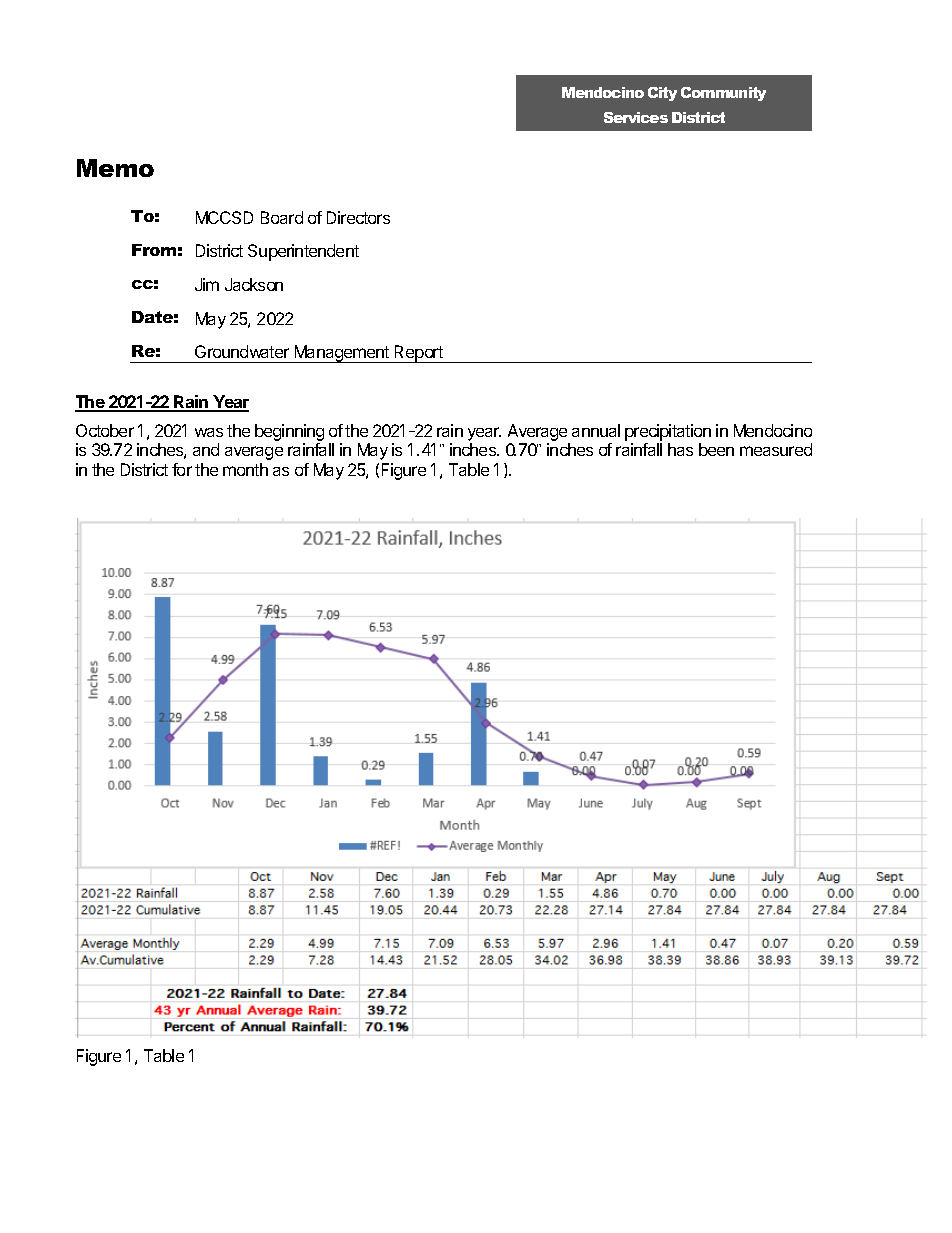 This page has width=952, height=1233. I want to click on Management, so click(342, 354).
